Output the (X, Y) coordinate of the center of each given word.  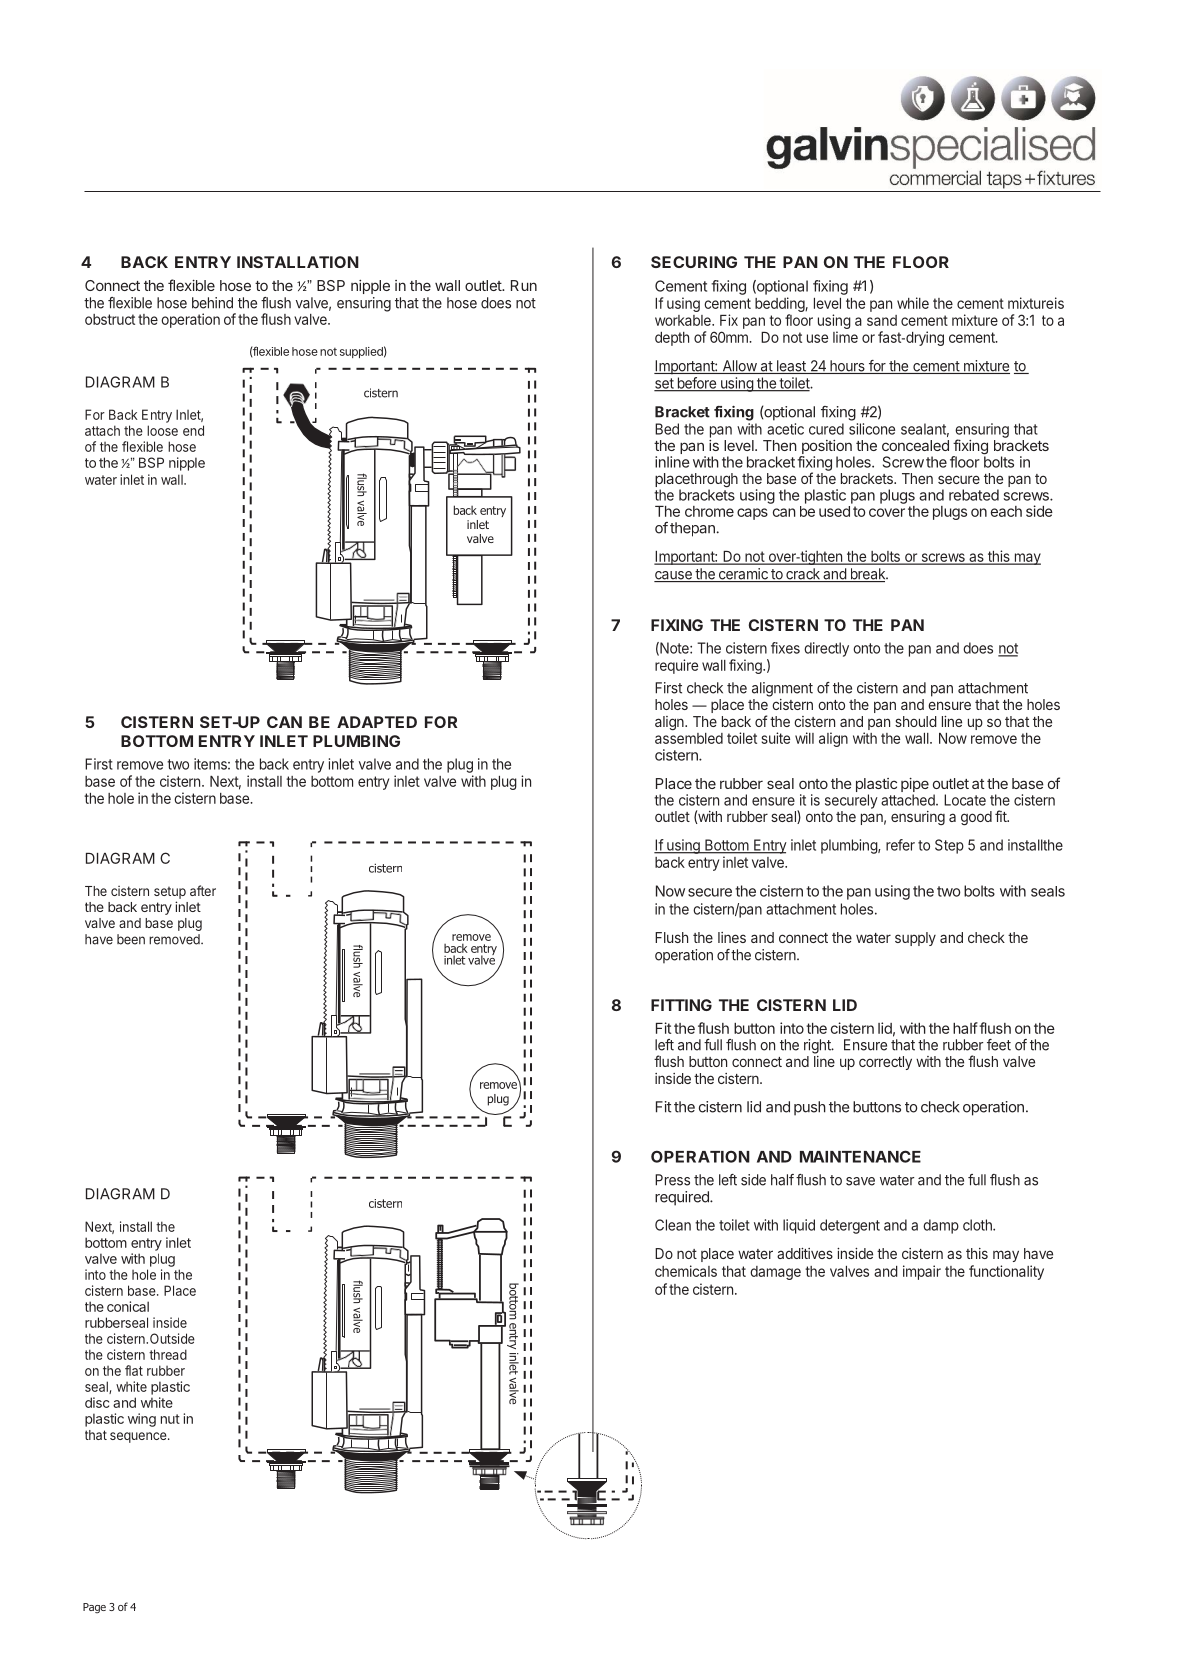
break (868, 575)
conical (128, 1306)
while (913, 303)
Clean (673, 1225)
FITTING (681, 1005)
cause (674, 576)
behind (212, 303)
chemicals (686, 1271)
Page (94, 1608)
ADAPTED (377, 722)
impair (922, 1272)
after (203, 890)
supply (915, 939)
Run (524, 285)
